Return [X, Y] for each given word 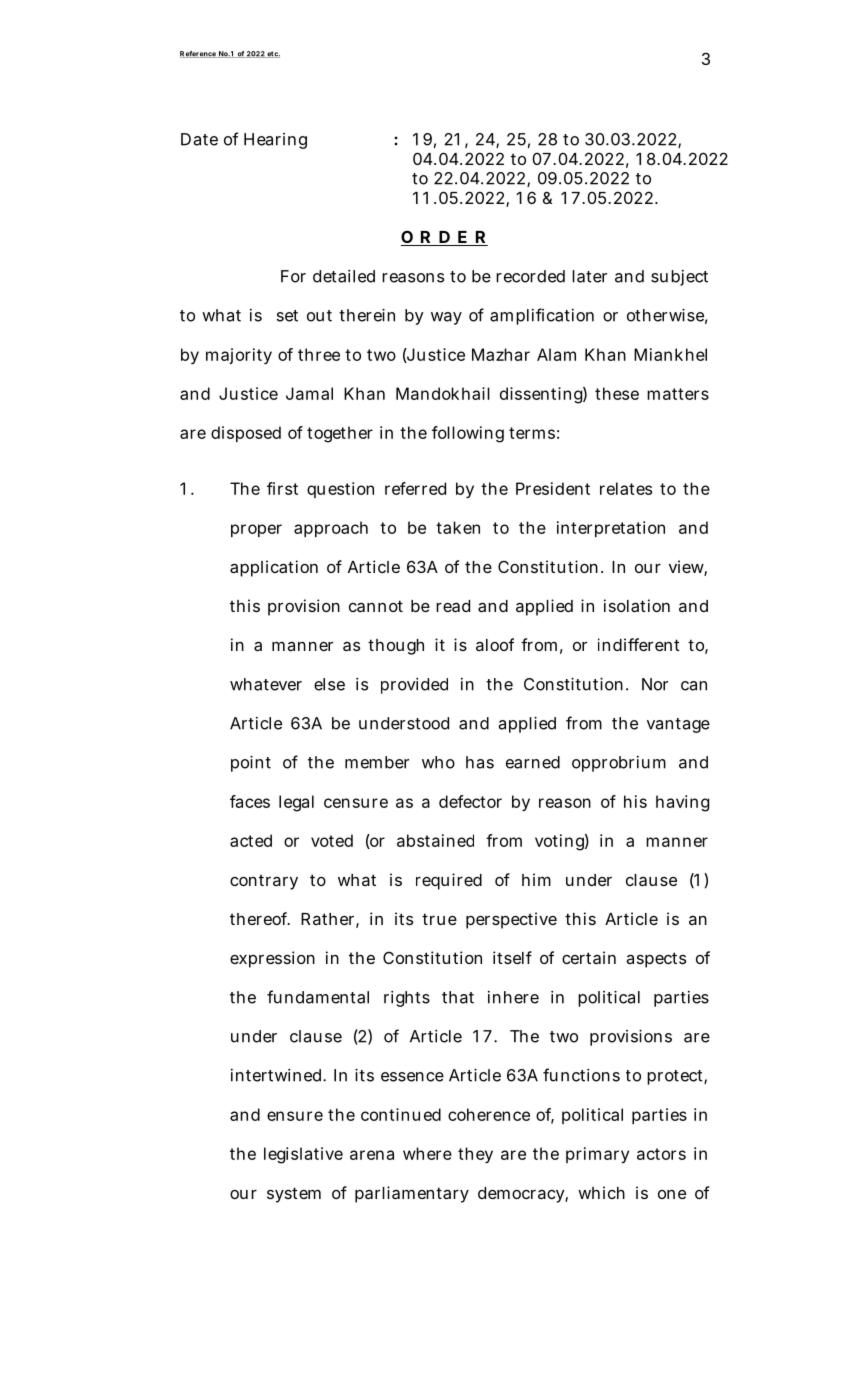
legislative [303, 1155]
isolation [637, 605]
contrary [264, 882]
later [589, 276]
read [453, 606]
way [446, 318]
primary [597, 1155]
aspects [656, 960]
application [274, 568]
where [427, 1153]
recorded [530, 276]
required [449, 881]
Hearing [275, 141]
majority [239, 356]
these [617, 393]
